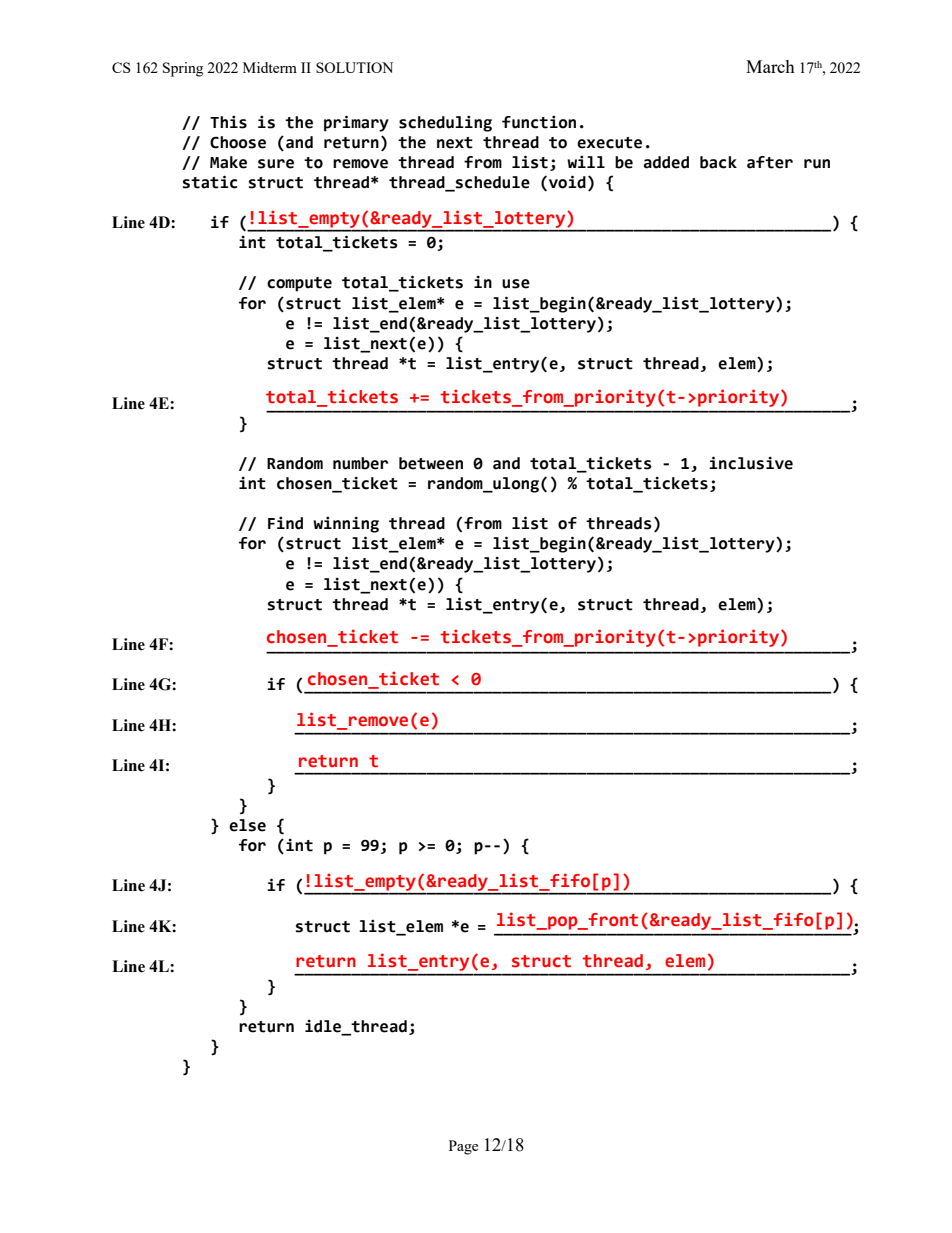  Describe the element at coordinates (285, 523) in the screenshot. I see `Find` at that location.
